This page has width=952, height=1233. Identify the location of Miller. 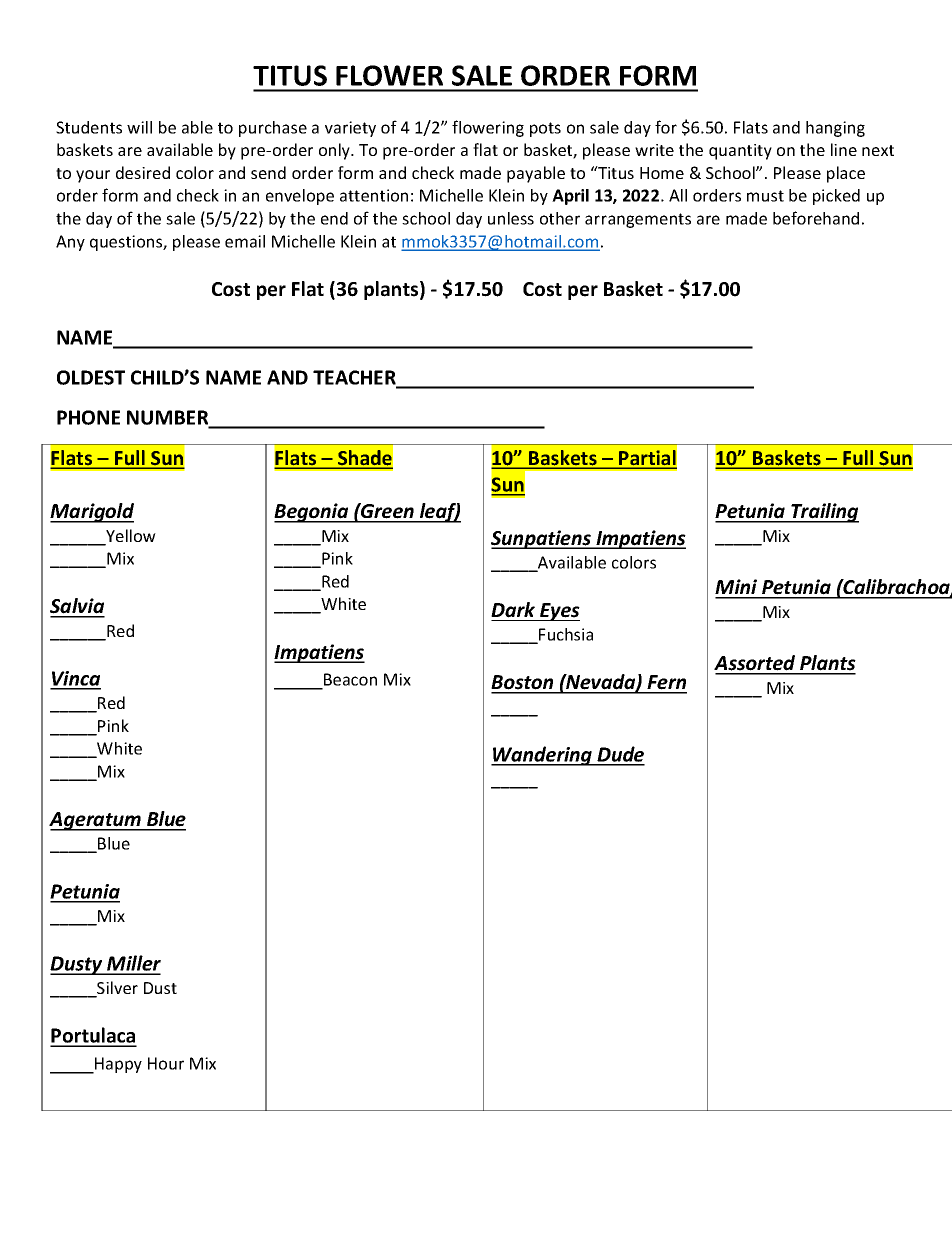
(133, 964).
